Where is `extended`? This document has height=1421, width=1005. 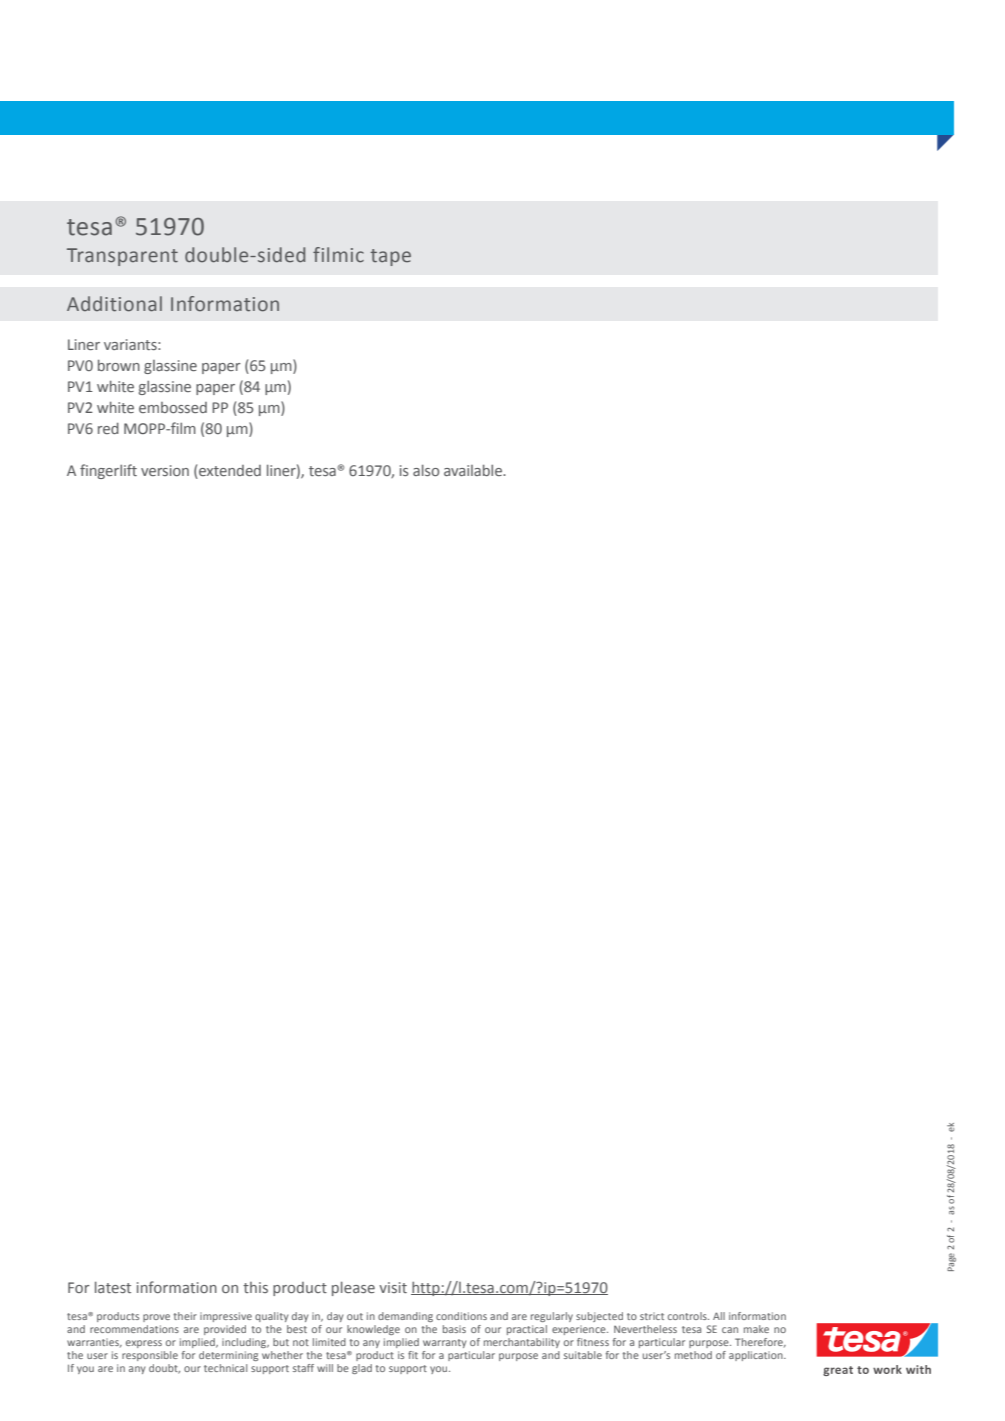 extended is located at coordinates (229, 472).
